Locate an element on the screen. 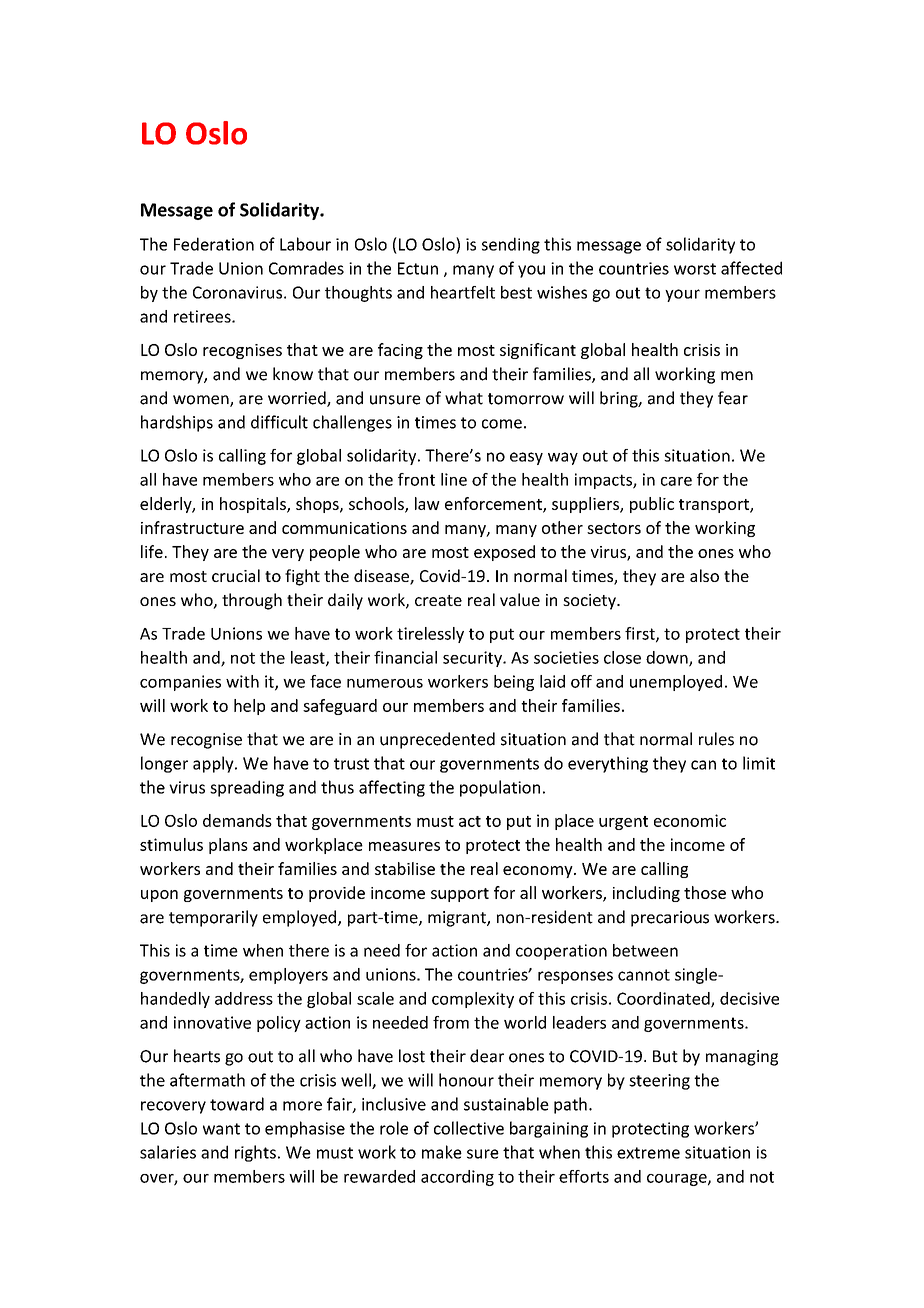  want is located at coordinates (221, 1129).
